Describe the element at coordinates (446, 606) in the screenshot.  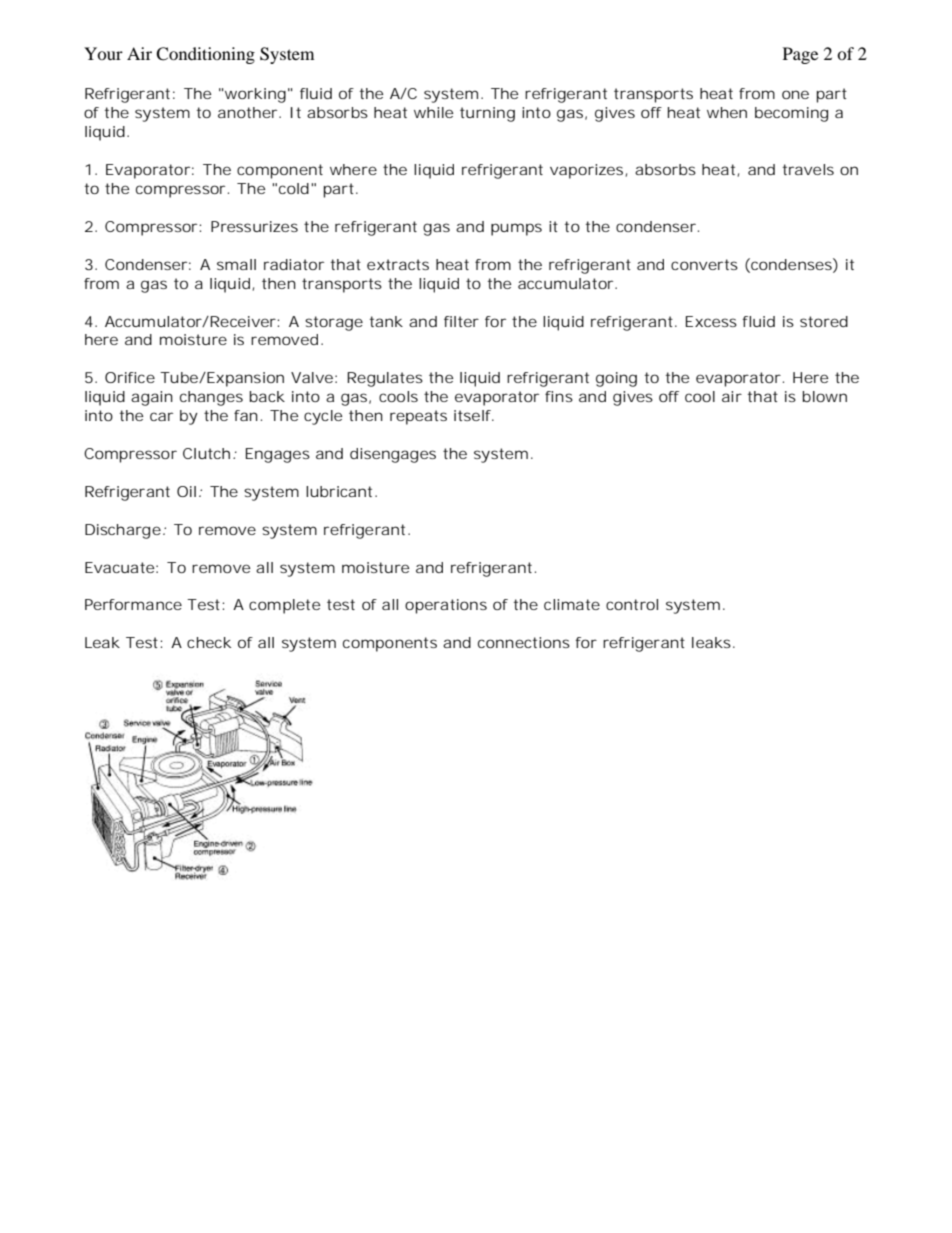
I see `operations` at that location.
